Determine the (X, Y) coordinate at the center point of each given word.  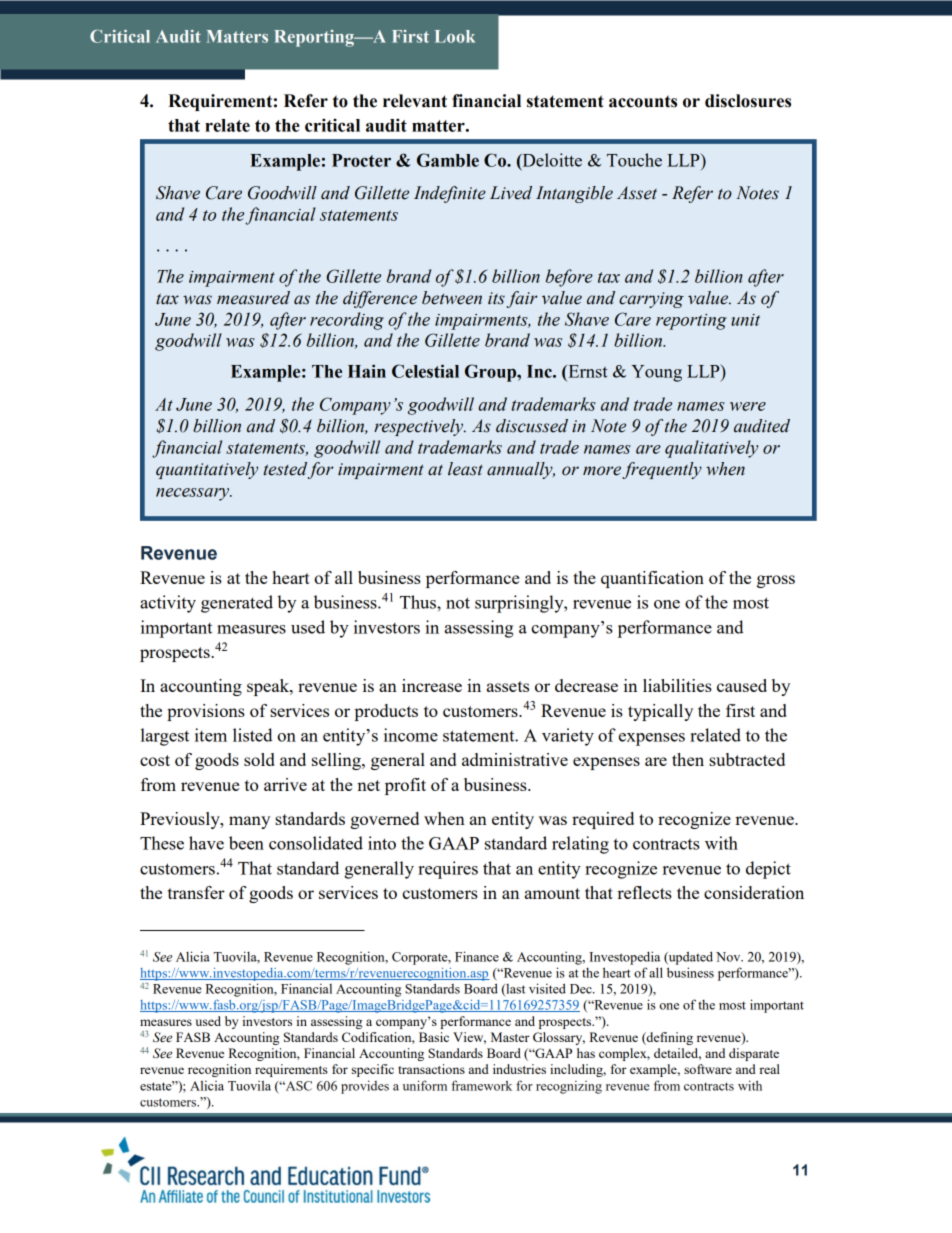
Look (455, 36)
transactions (431, 1069)
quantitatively (207, 470)
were (748, 406)
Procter (361, 160)
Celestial (425, 371)
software (708, 1069)
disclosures (748, 101)
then (688, 759)
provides (365, 1087)
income (411, 735)
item (211, 735)
